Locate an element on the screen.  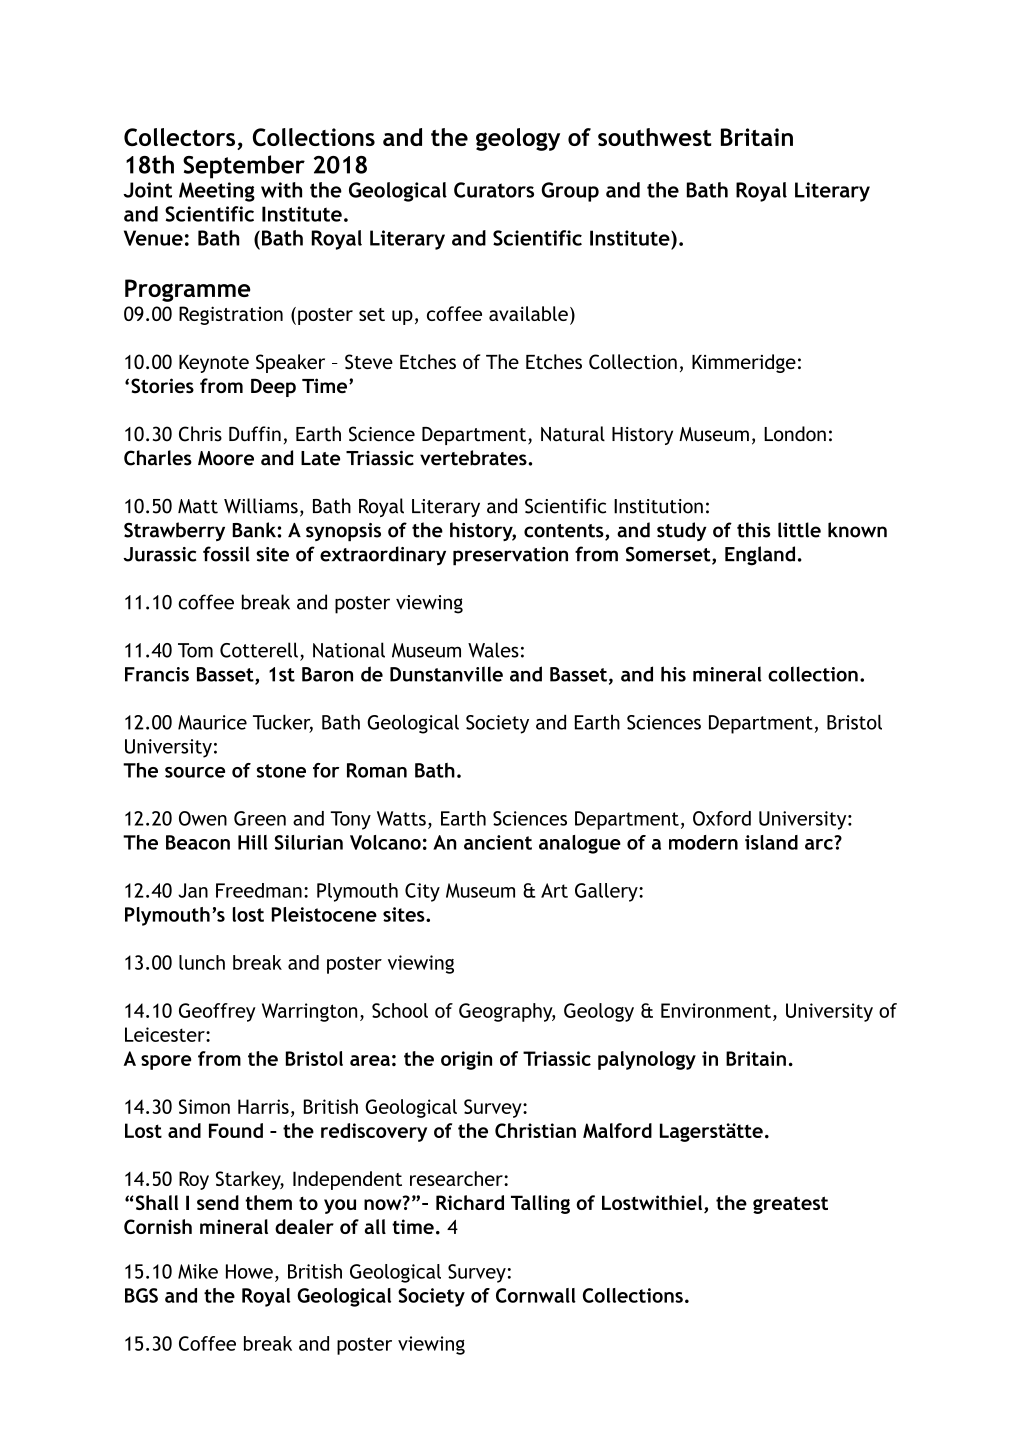
Curators is located at coordinates (494, 190).
